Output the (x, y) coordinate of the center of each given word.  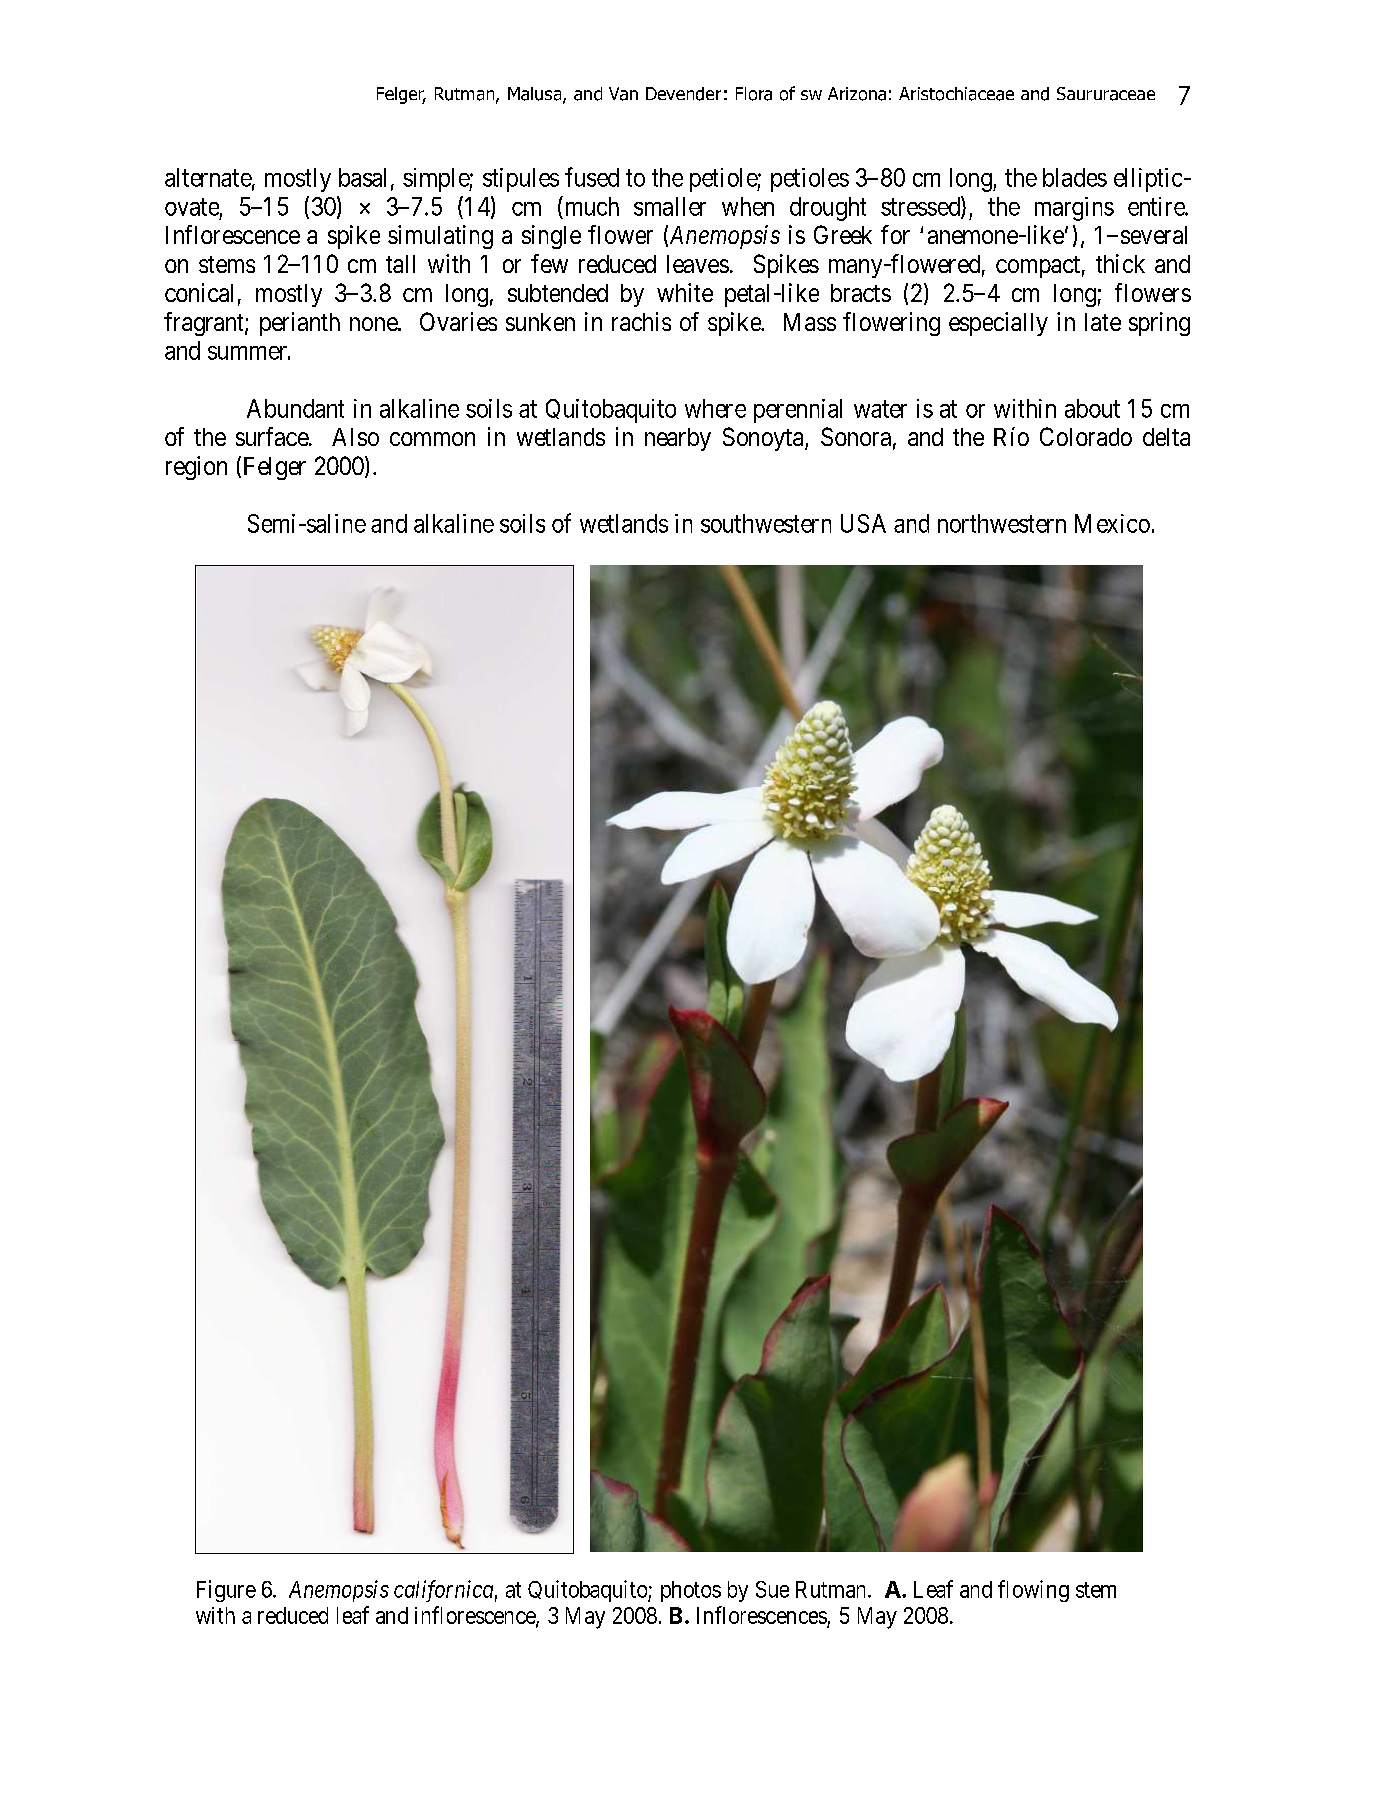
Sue (772, 1589)
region (196, 468)
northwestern (1002, 523)
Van (623, 94)
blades (1075, 177)
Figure (226, 1591)
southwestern (766, 523)
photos (691, 1591)
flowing (1033, 1591)
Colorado (1086, 436)
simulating (440, 237)
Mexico (1112, 523)
